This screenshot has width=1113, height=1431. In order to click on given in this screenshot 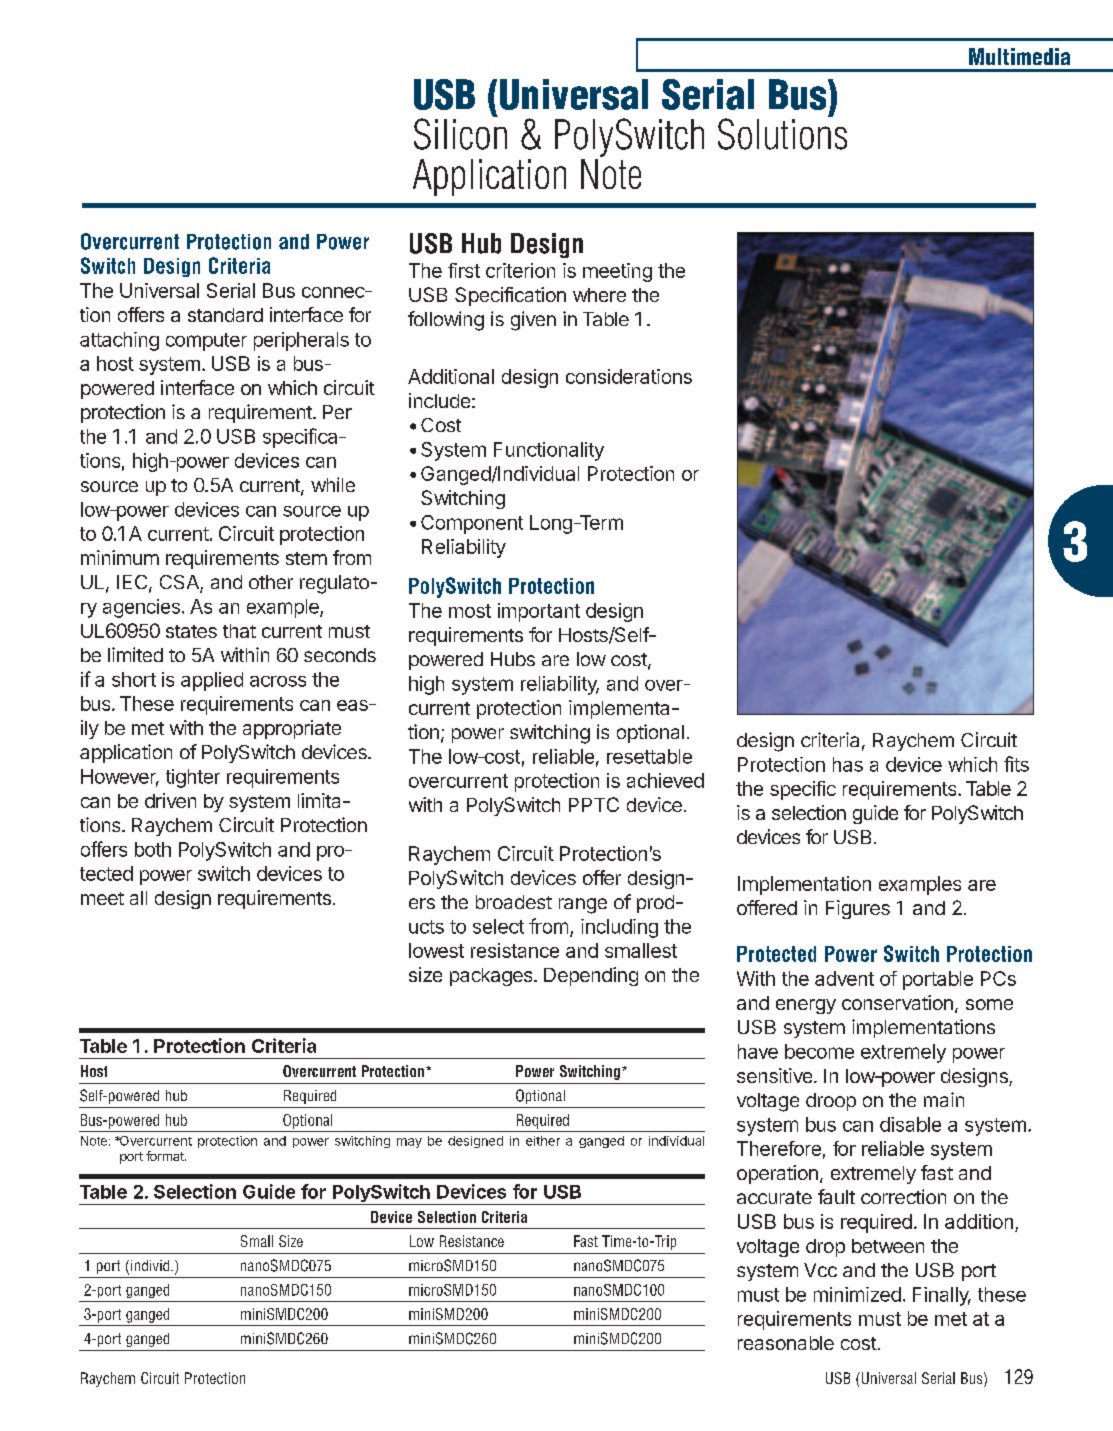, I will do `click(533, 321)`.
